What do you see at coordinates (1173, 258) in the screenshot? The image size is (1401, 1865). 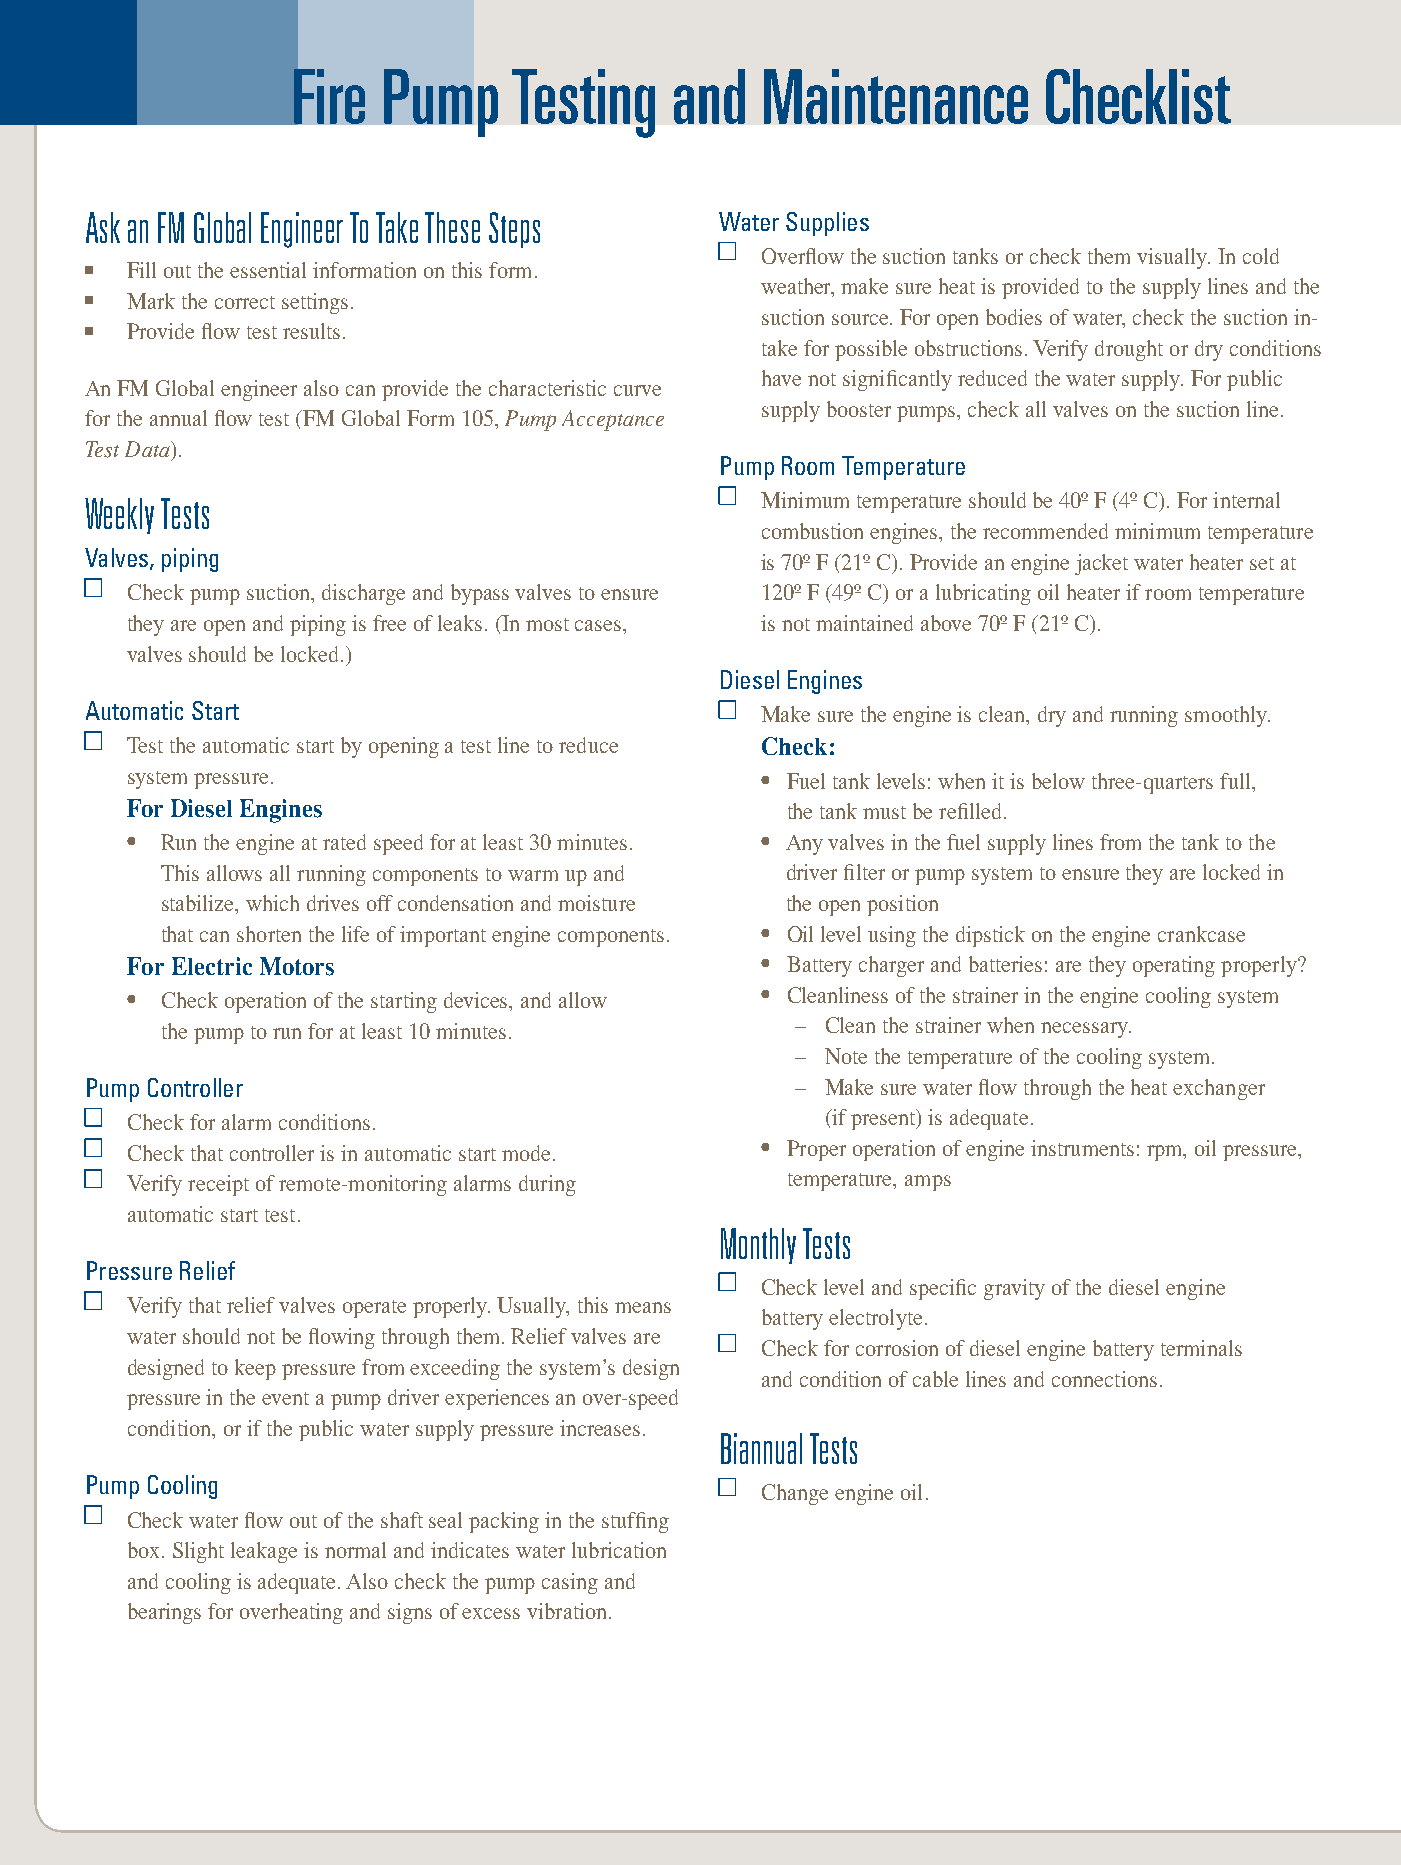 I see `visually` at bounding box center [1173, 258].
